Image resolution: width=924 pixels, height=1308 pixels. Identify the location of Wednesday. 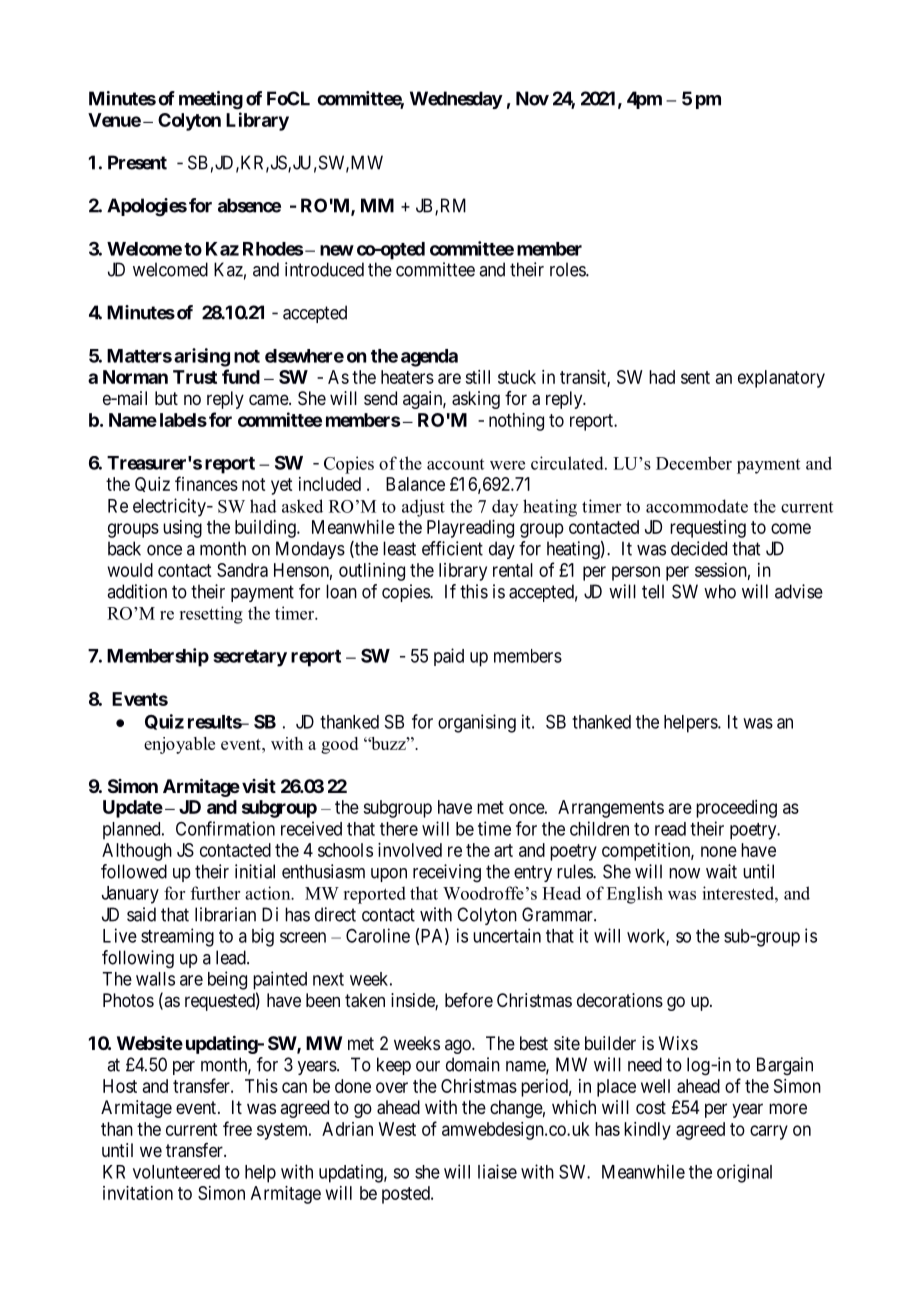
(456, 100).
